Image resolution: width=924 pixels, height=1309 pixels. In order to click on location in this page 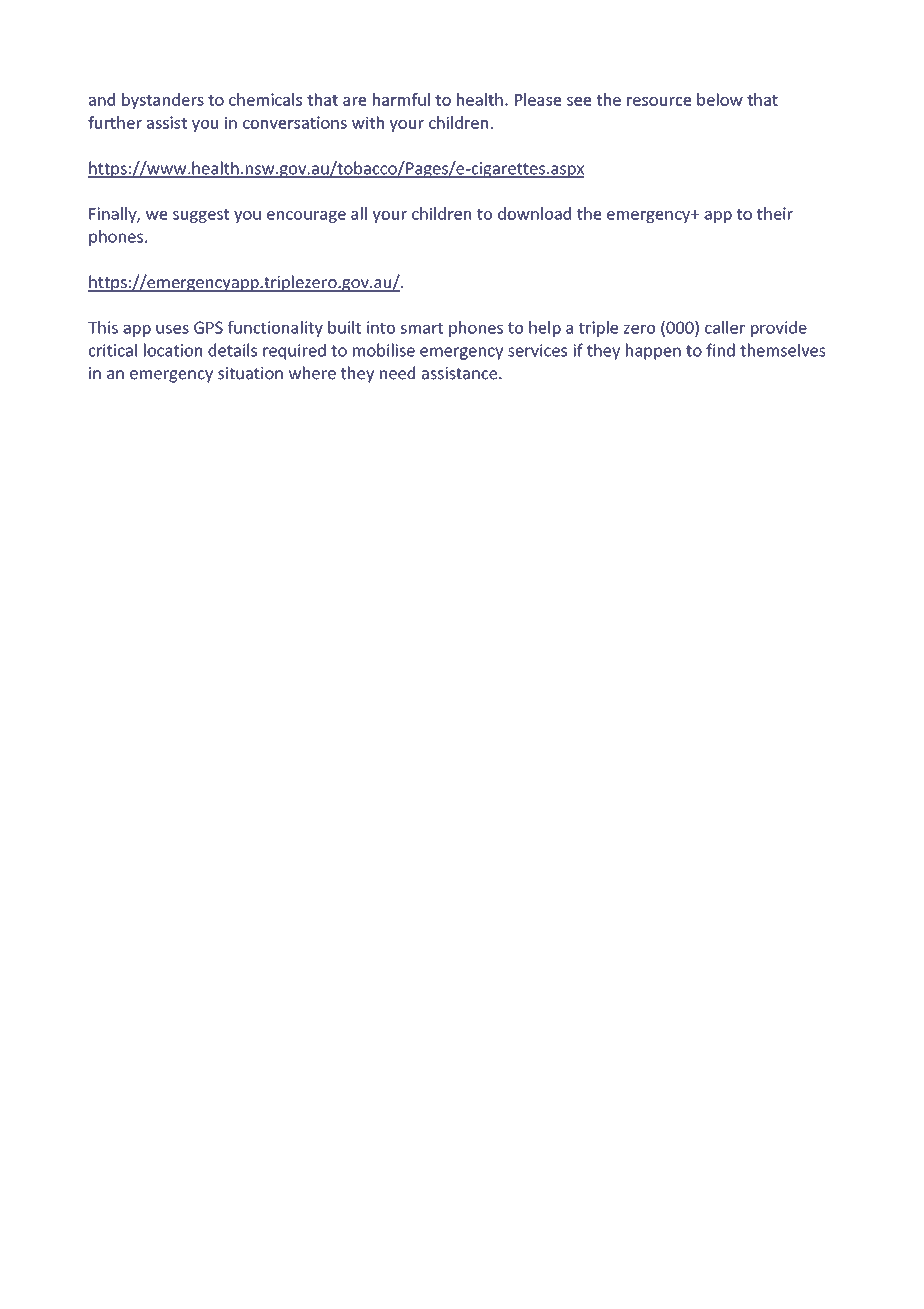, I will do `click(173, 350)`.
